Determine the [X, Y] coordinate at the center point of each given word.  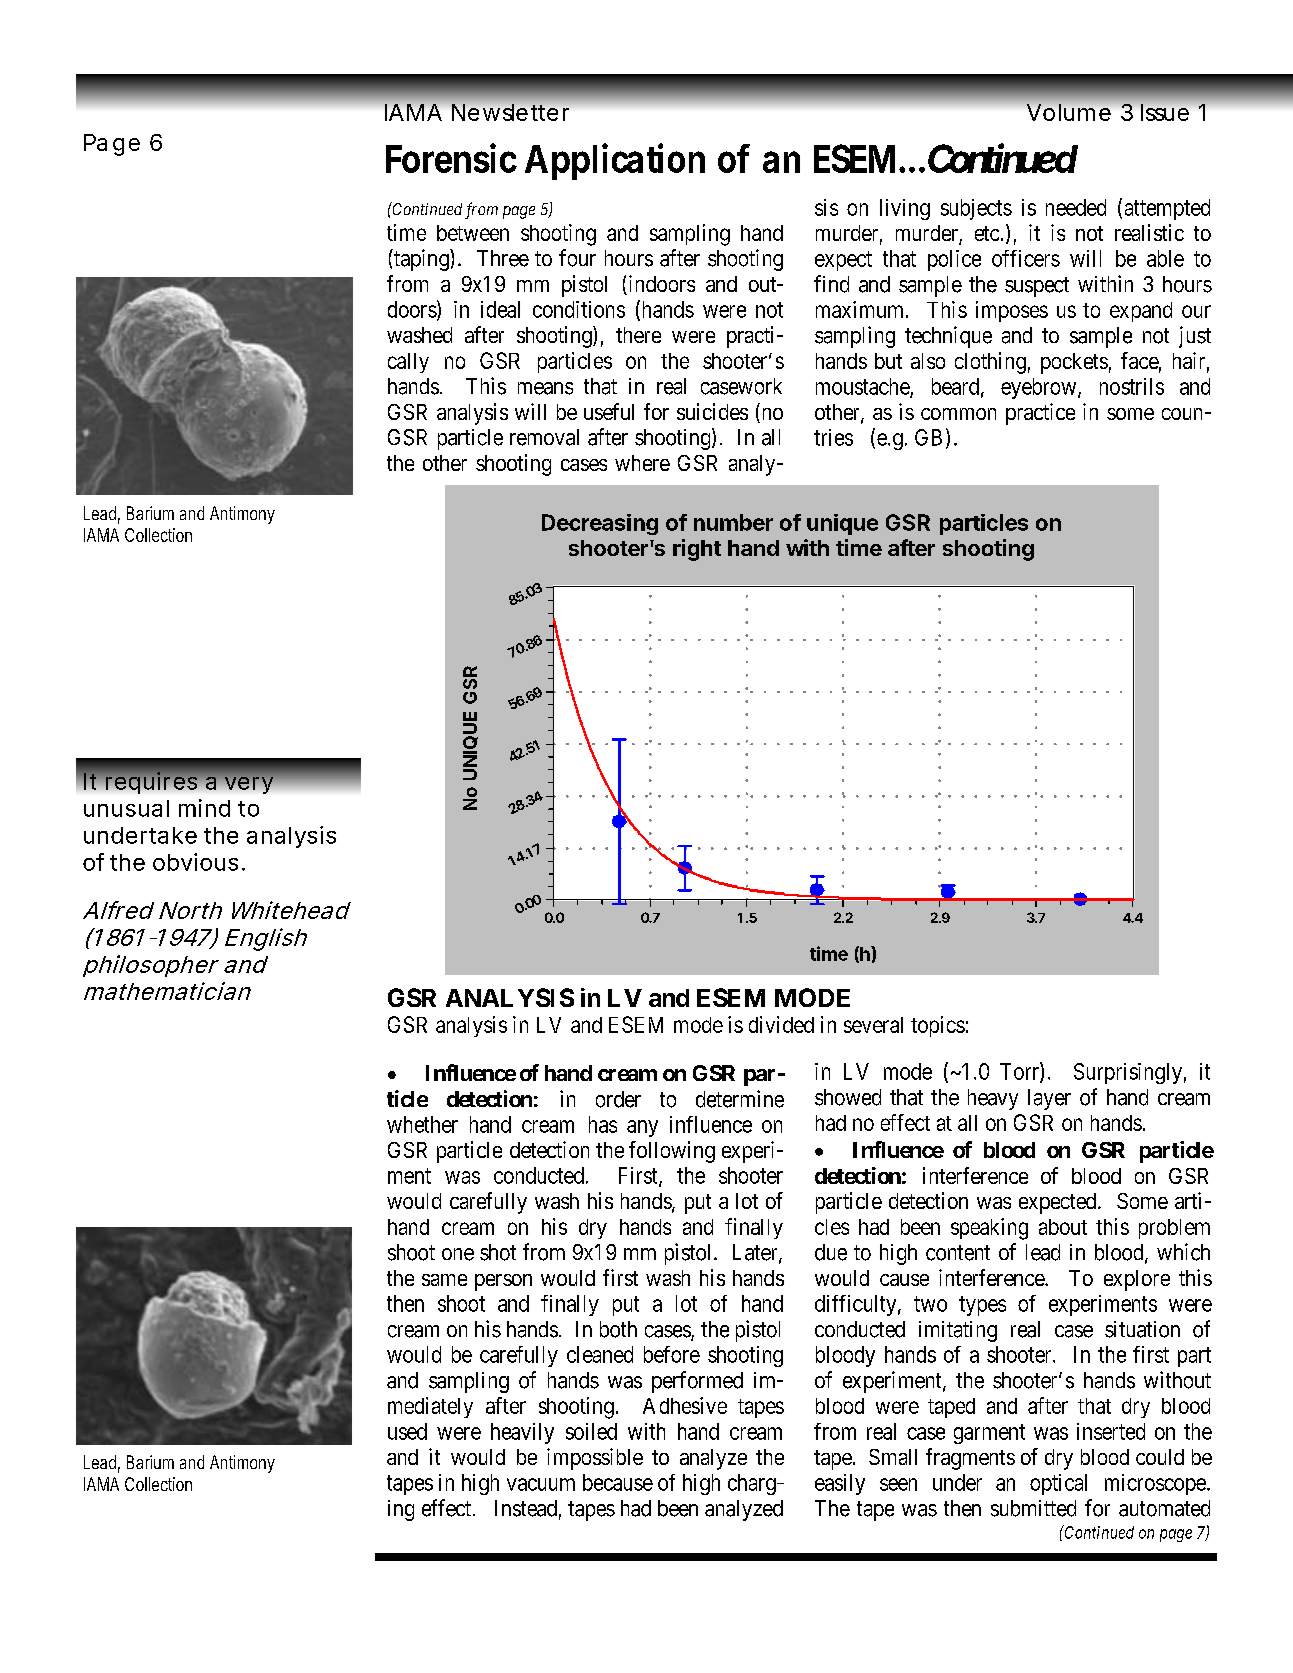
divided [781, 1024]
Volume [1069, 112]
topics [938, 1026]
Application [615, 161]
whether [422, 1124]
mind [204, 808]
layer [1049, 1099]
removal [544, 437]
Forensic [451, 158]
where [642, 463]
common [958, 414]
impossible [595, 1459]
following [672, 1152]
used [407, 1431]
